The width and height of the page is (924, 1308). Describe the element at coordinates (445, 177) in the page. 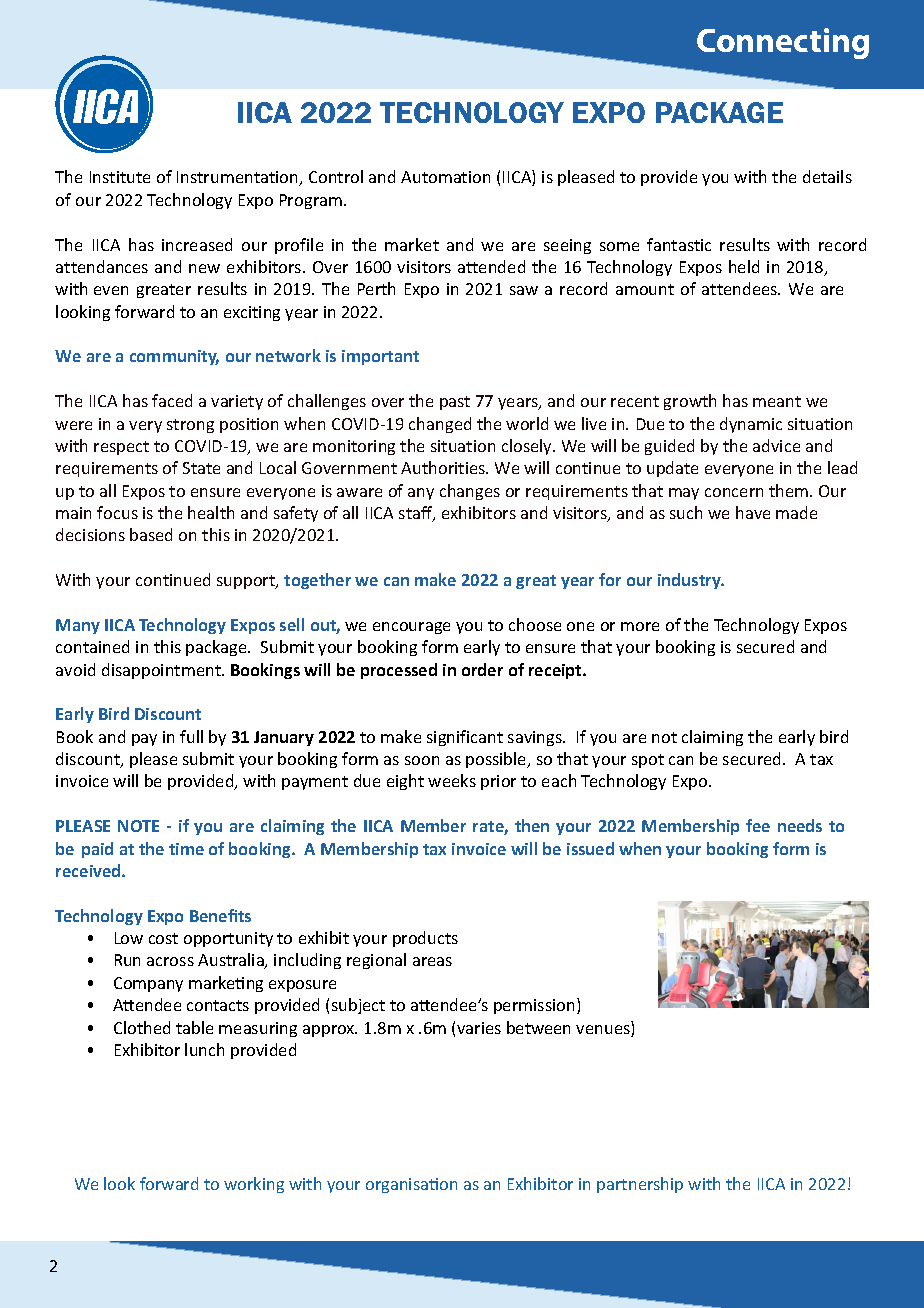

I see `Automation` at that location.
